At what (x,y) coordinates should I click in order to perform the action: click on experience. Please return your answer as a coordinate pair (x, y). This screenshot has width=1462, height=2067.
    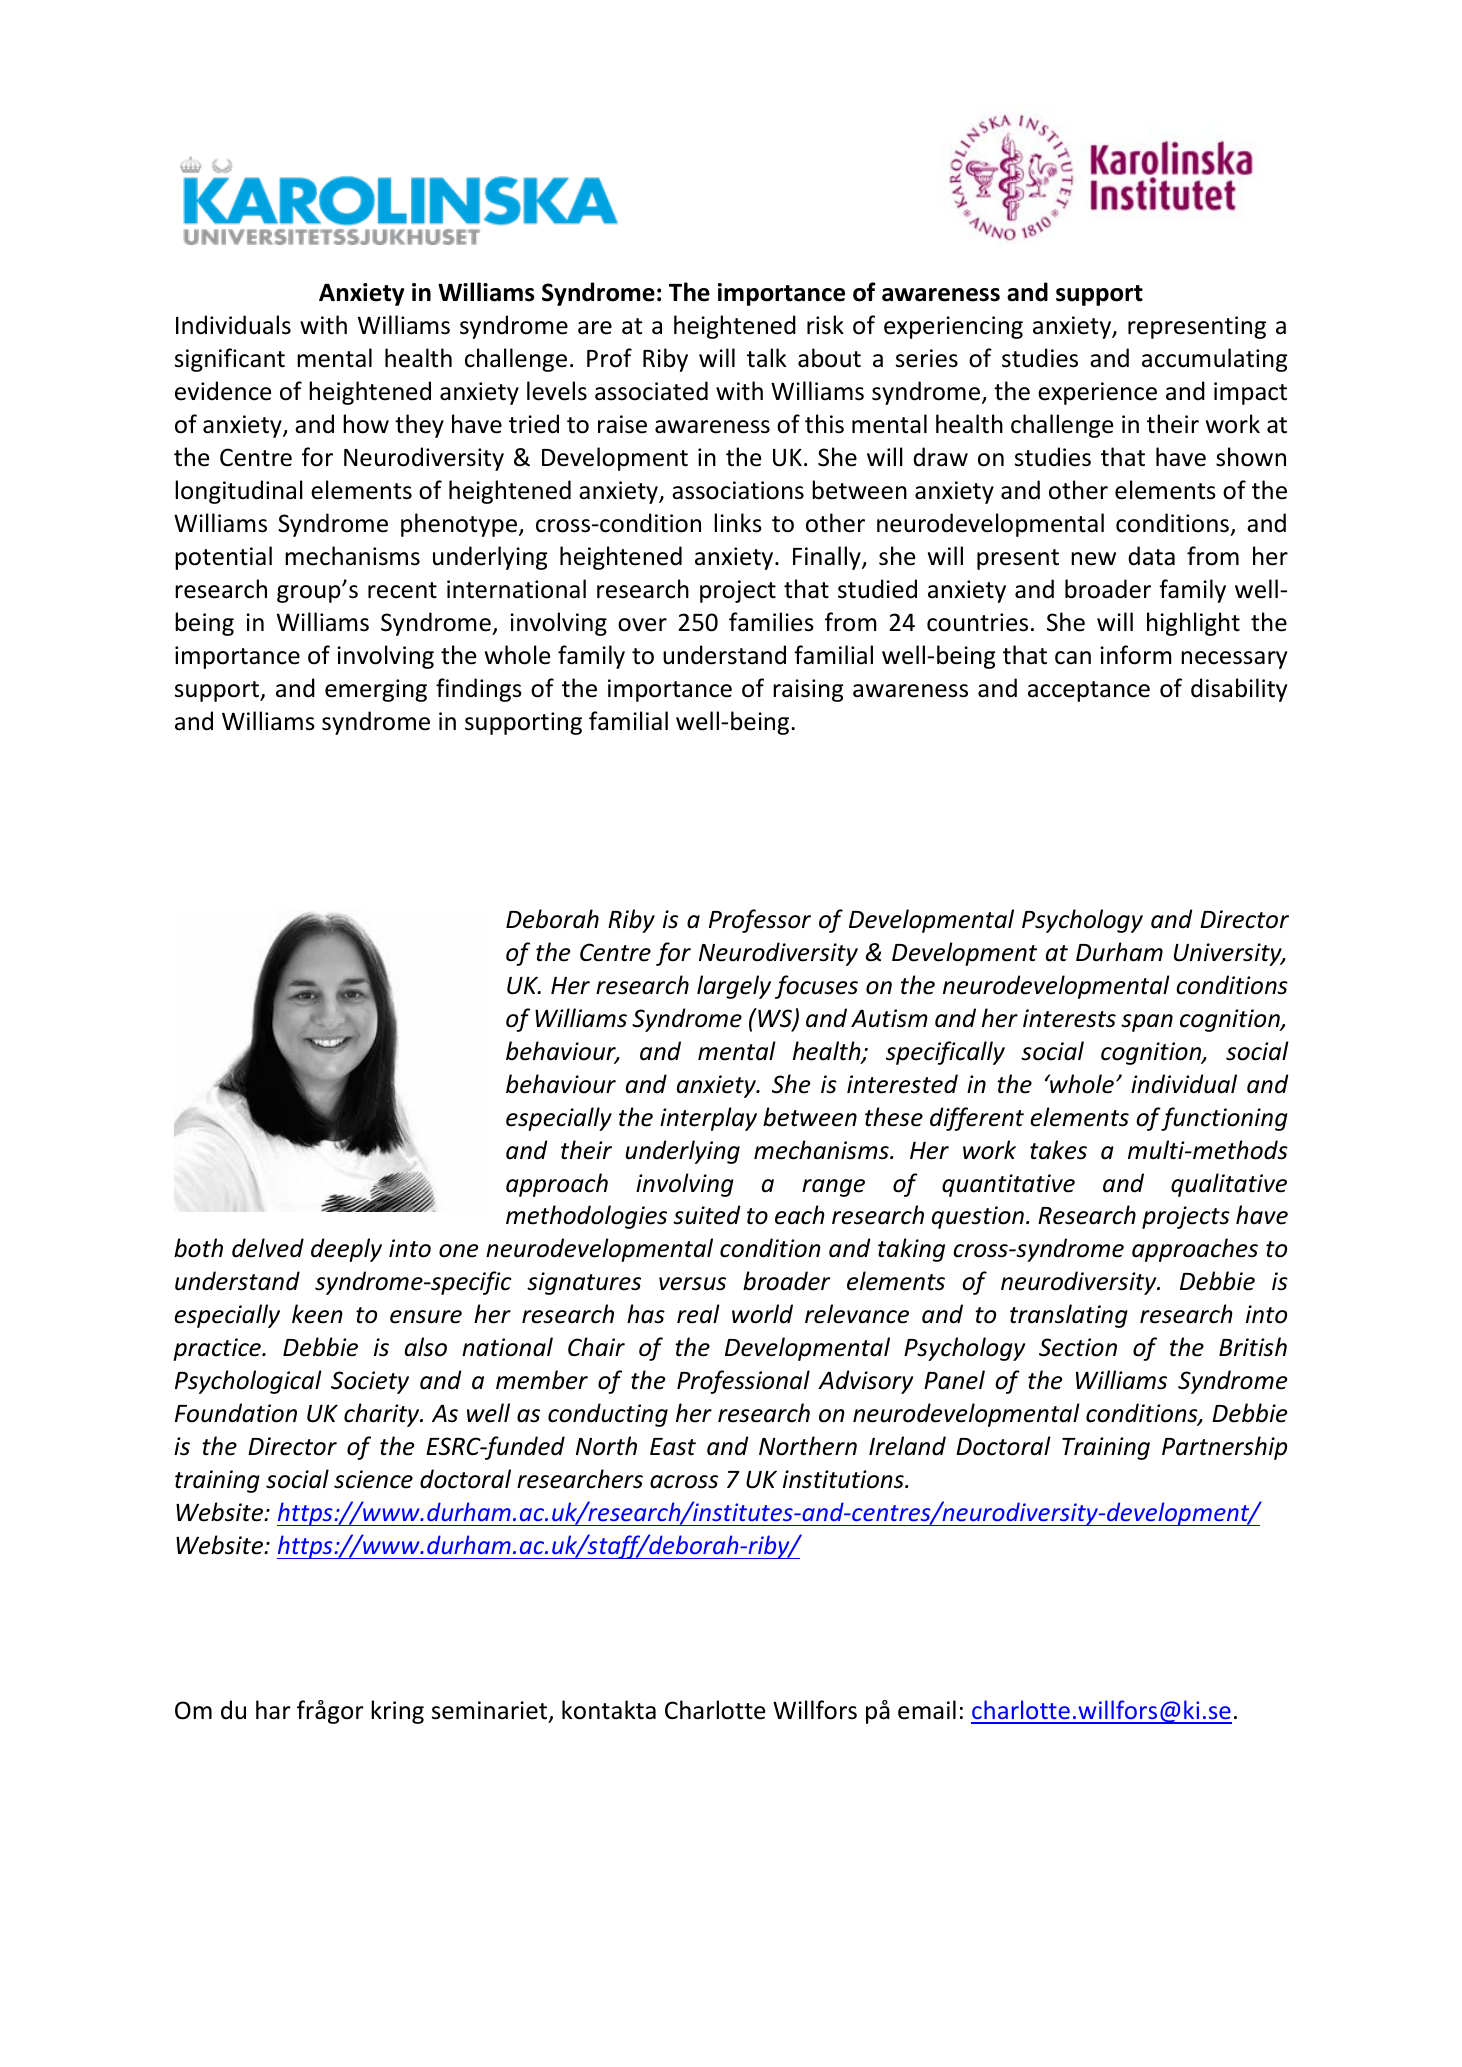
    Looking at the image, I should click on (1097, 393).
